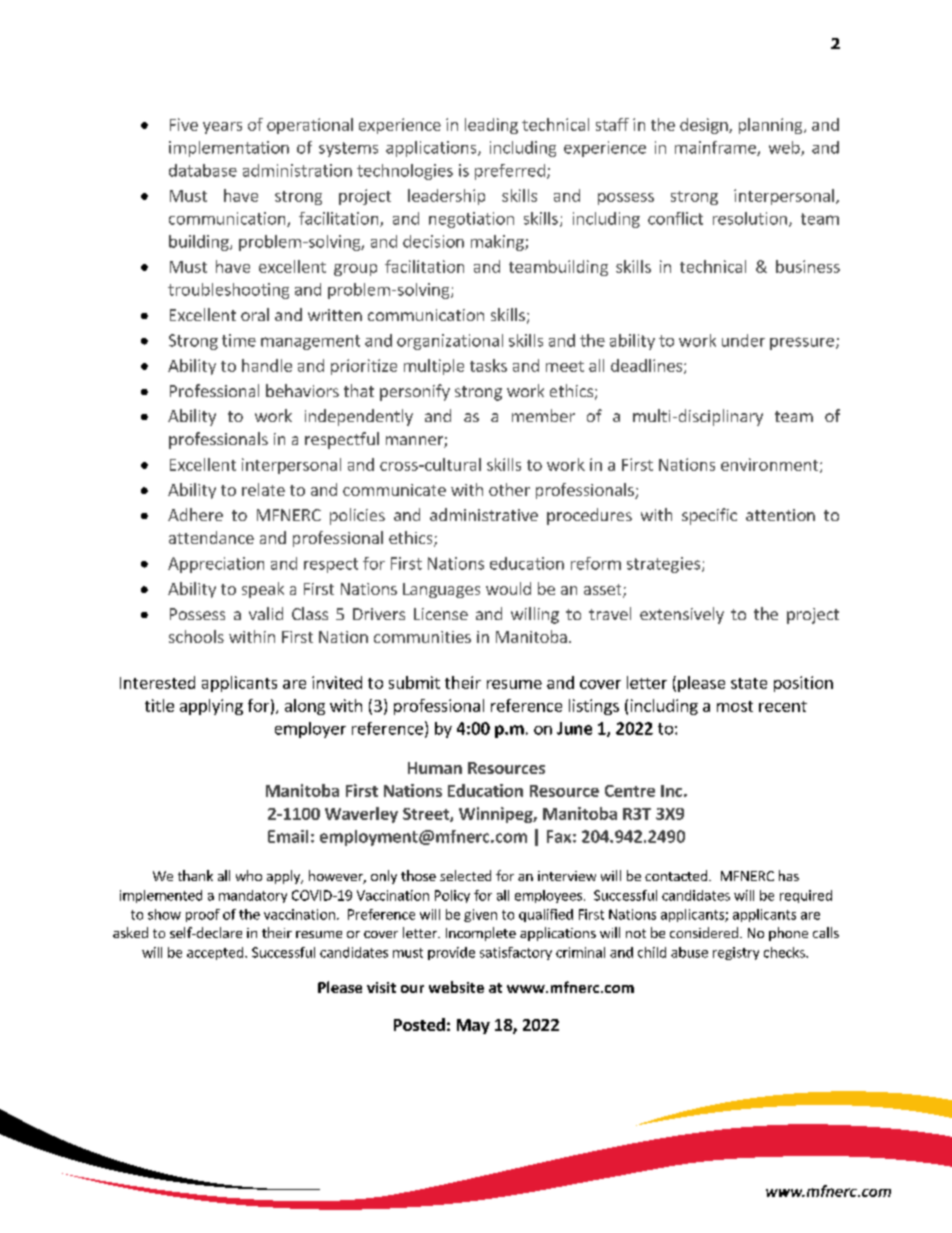  Describe the element at coordinates (488, 365) in the screenshot. I see `tasks` at that location.
